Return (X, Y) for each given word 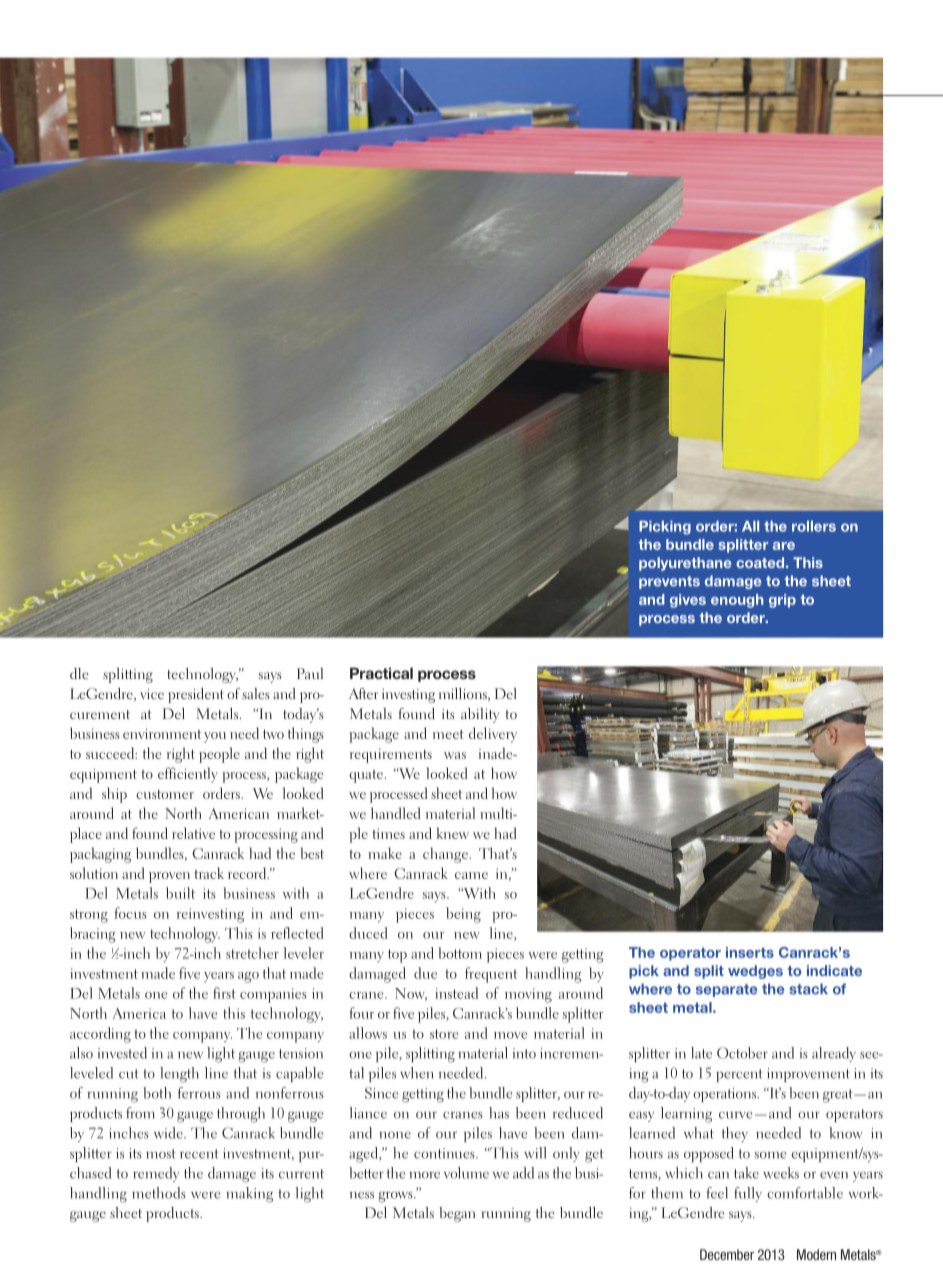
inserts (750, 952)
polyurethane (685, 564)
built (180, 893)
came (471, 875)
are (784, 546)
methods (159, 1193)
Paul (310, 673)
